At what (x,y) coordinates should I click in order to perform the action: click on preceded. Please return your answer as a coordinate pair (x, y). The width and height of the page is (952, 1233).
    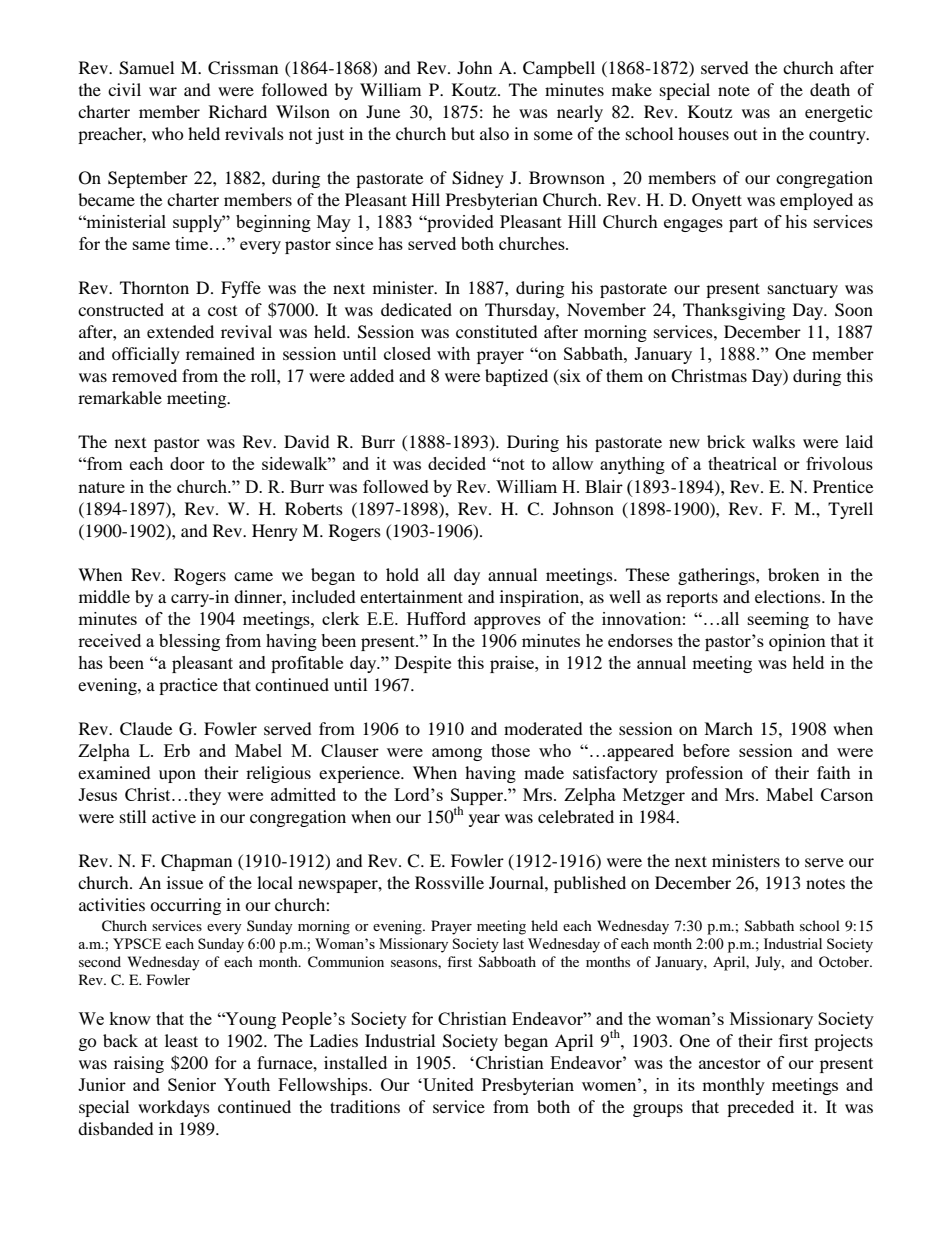
    Looking at the image, I should click on (760, 1108).
